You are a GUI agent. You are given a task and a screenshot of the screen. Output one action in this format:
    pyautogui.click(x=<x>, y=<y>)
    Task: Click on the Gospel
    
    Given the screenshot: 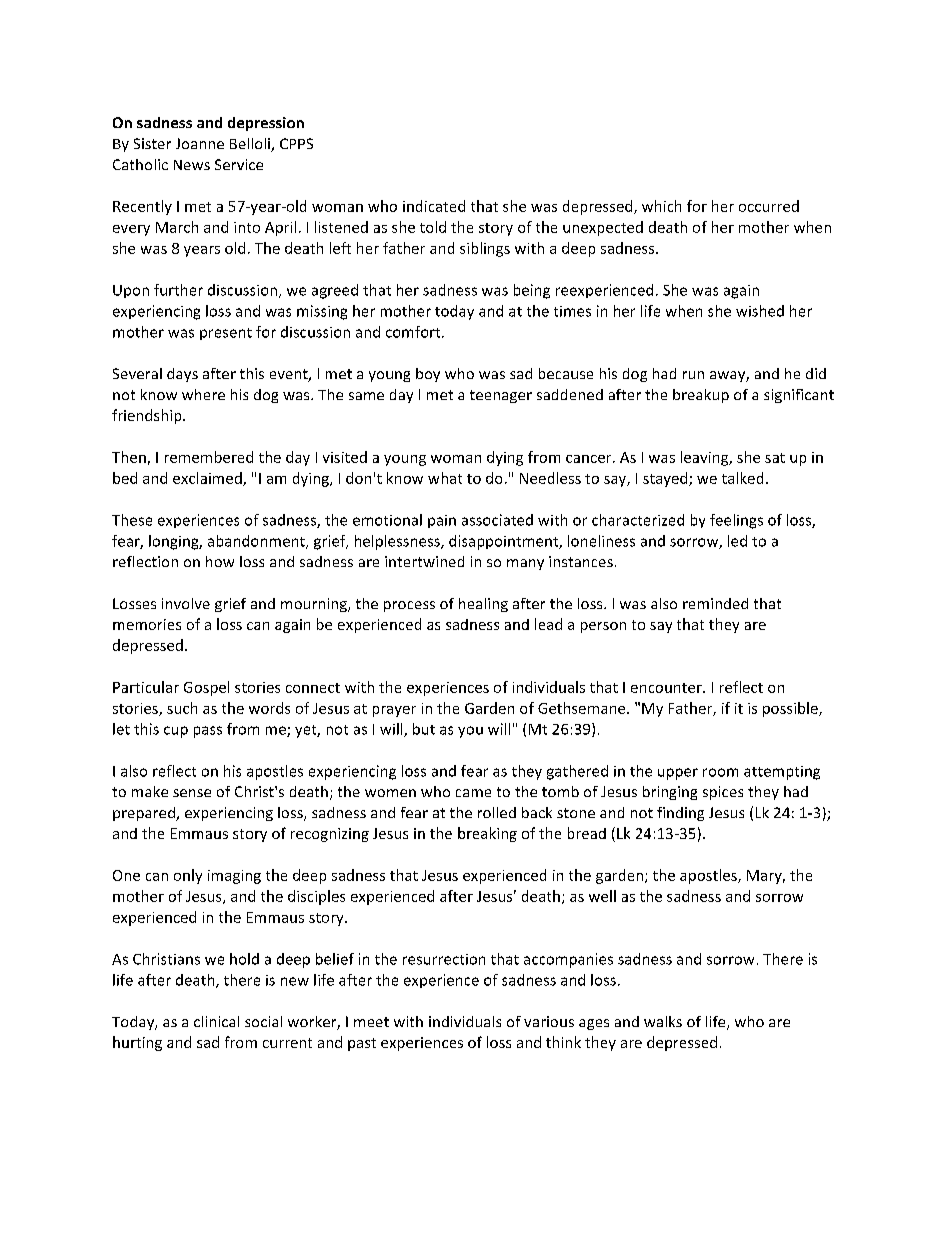 What is the action you would take?
    pyautogui.click(x=206, y=688)
